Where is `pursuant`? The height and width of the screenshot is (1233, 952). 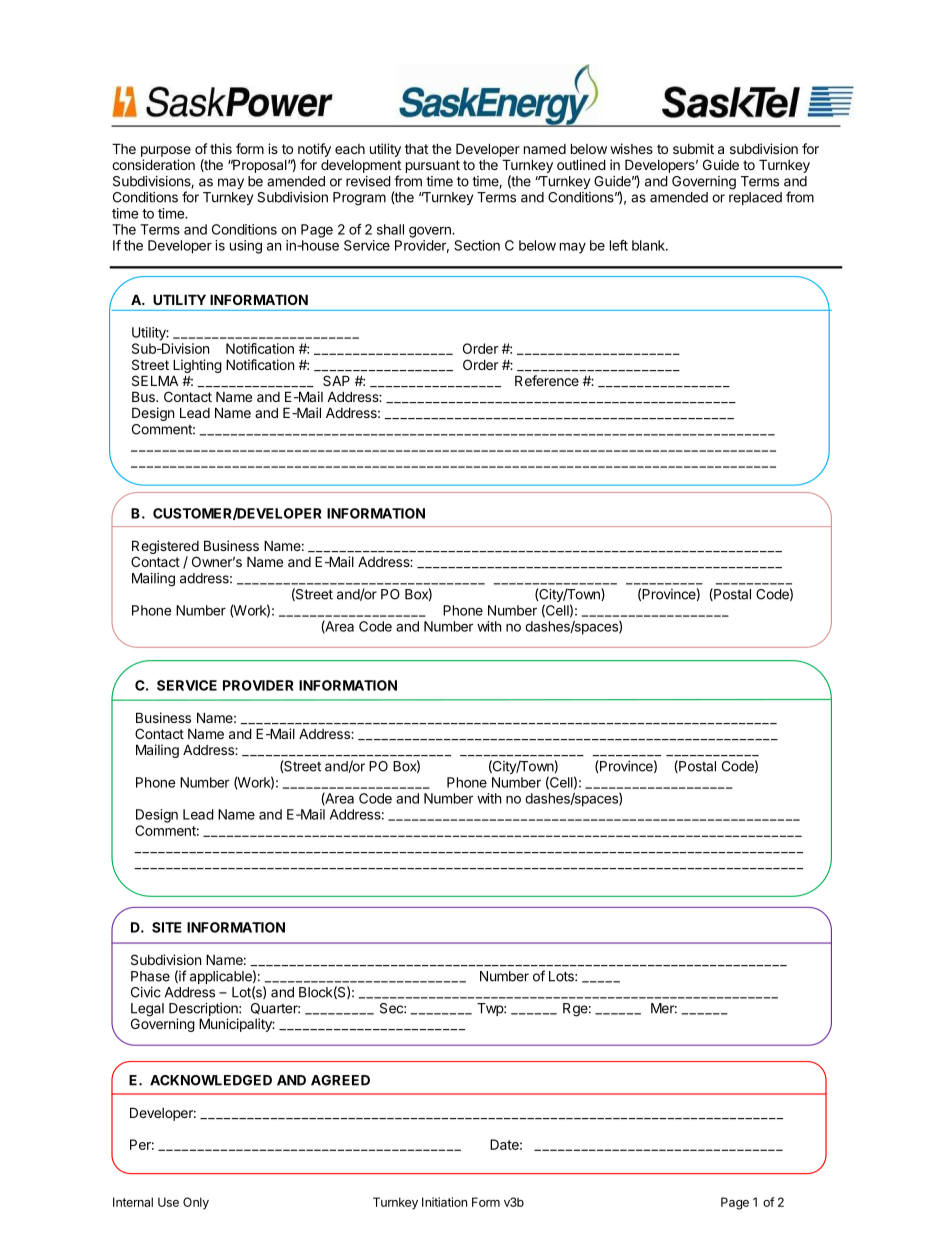 pursuant is located at coordinates (433, 166).
